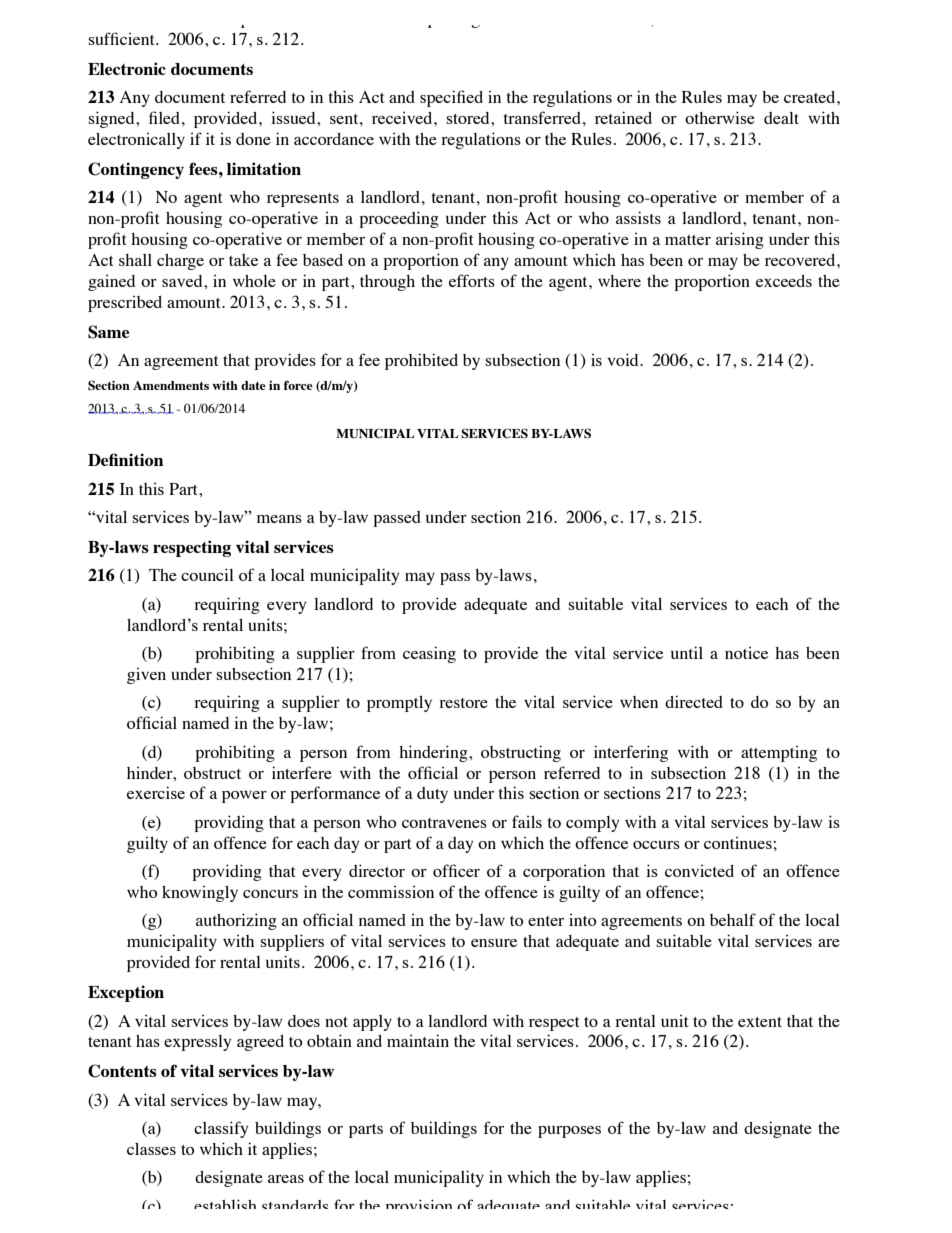  Describe the element at coordinates (122, 38) in the screenshot. I see `sufficient` at that location.
